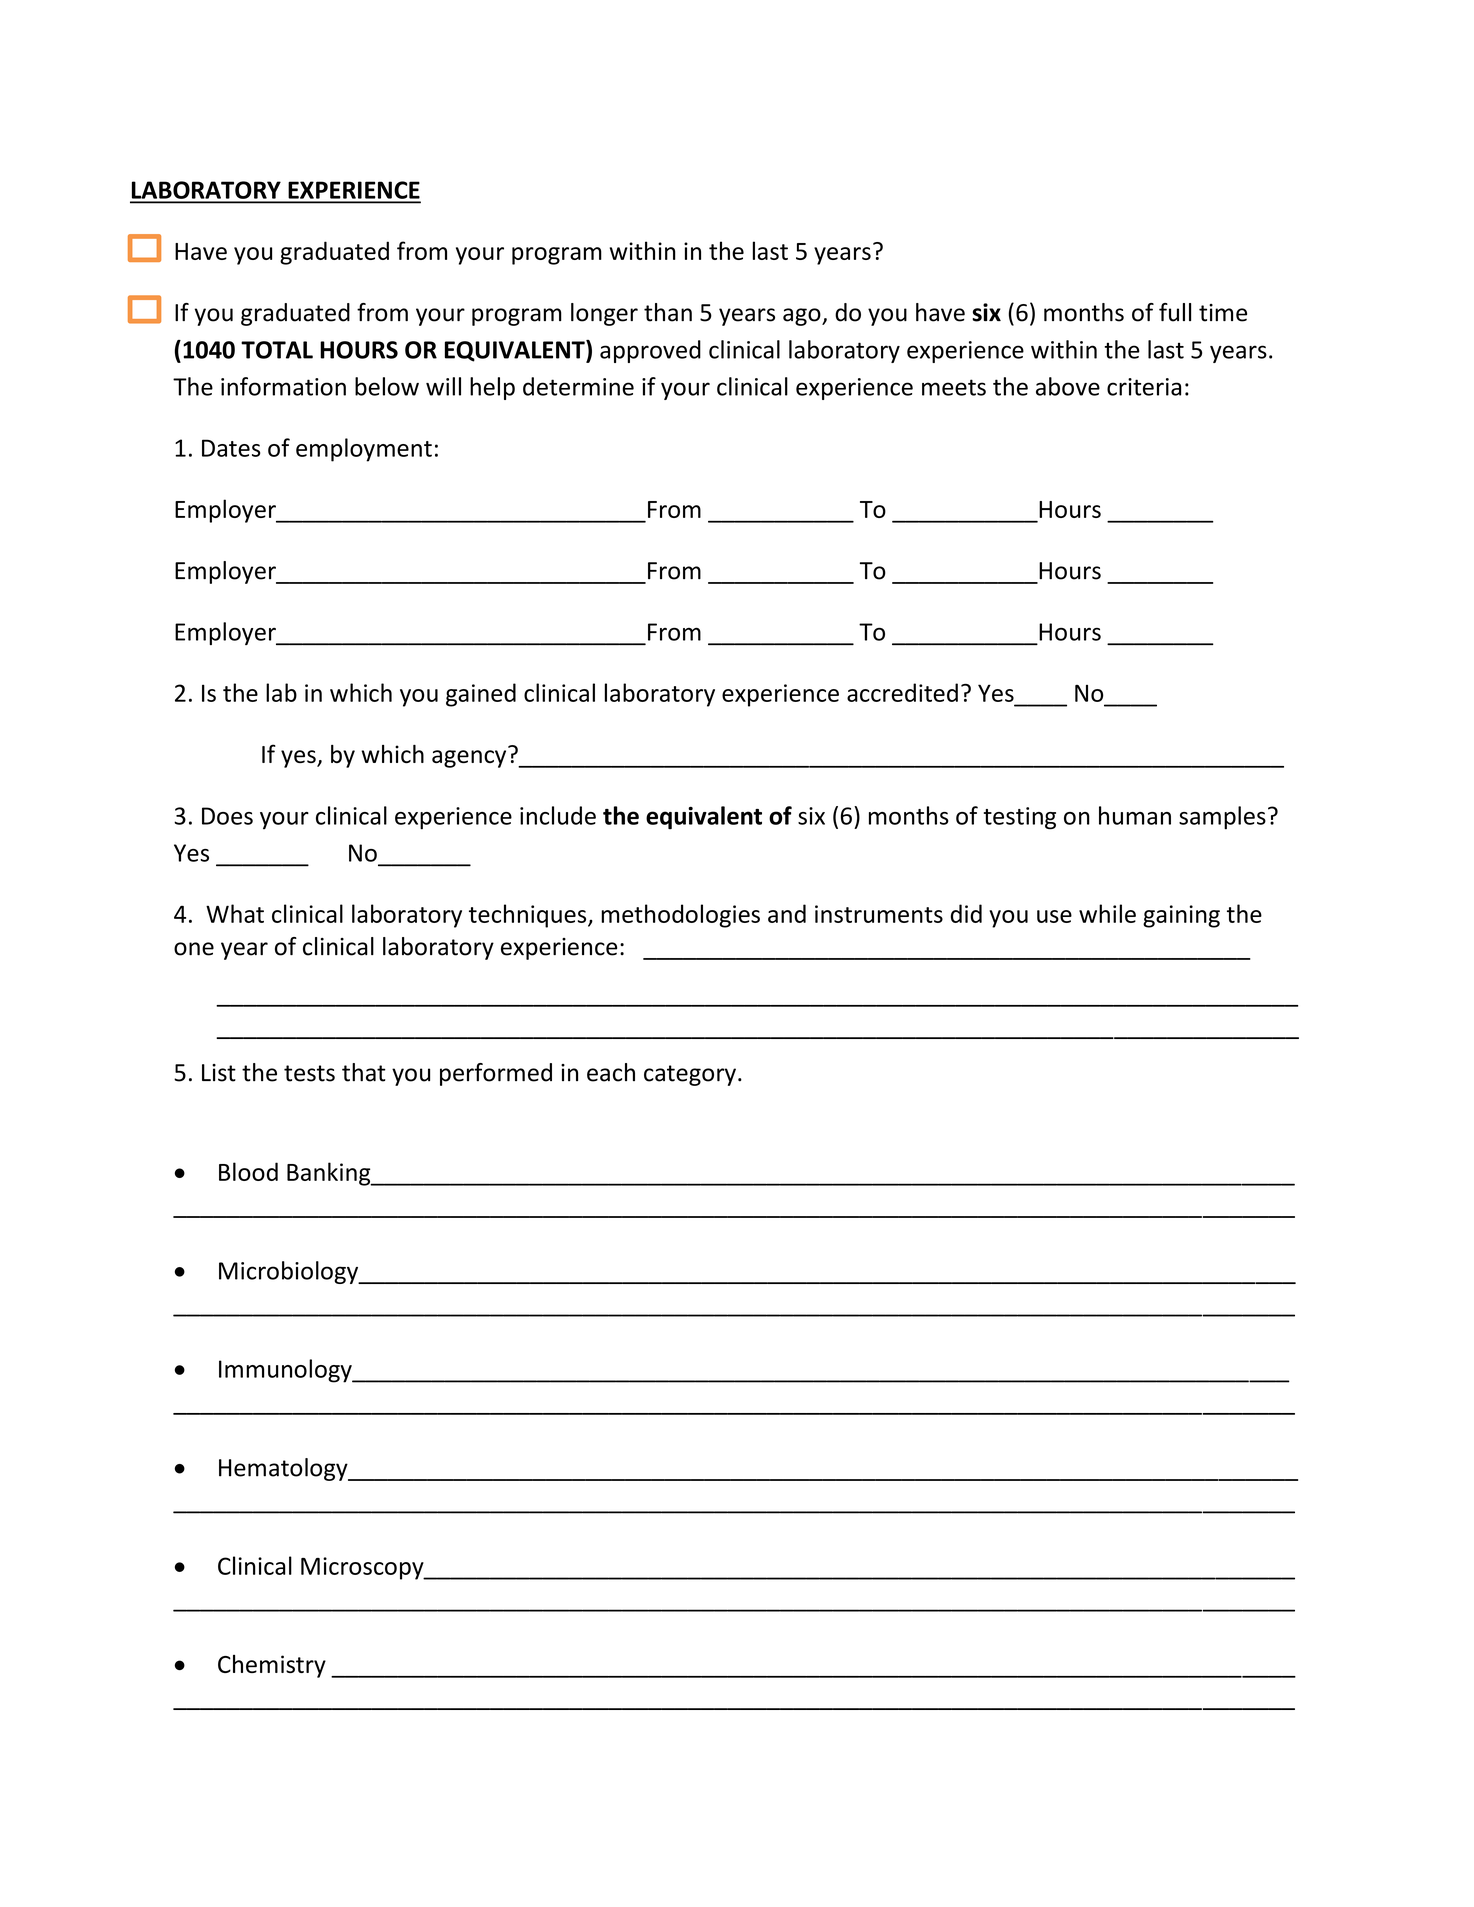 This screenshot has height=1907, width=1474. I want to click on performed, so click(496, 1074).
